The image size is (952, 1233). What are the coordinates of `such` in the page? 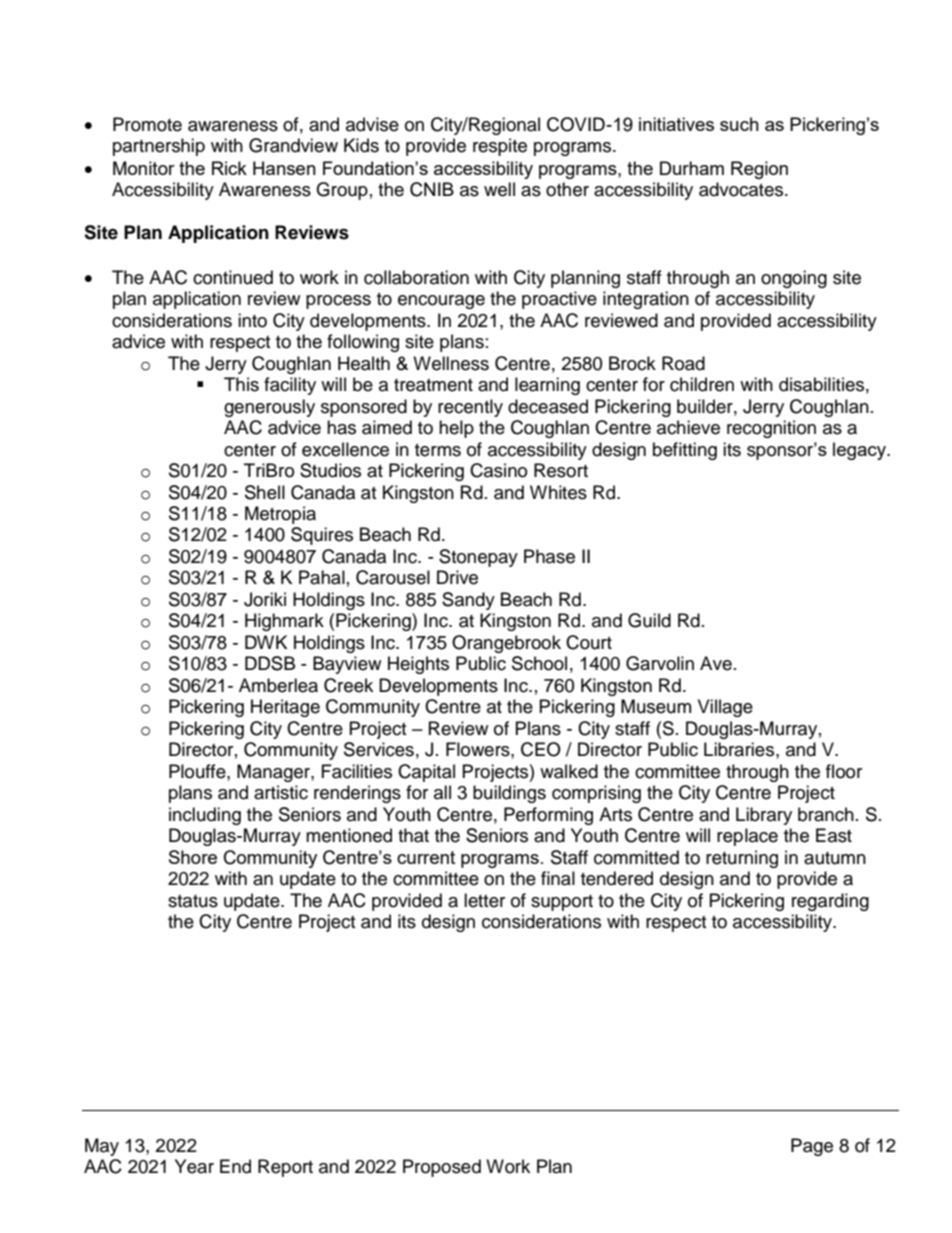 It's located at (739, 124).
